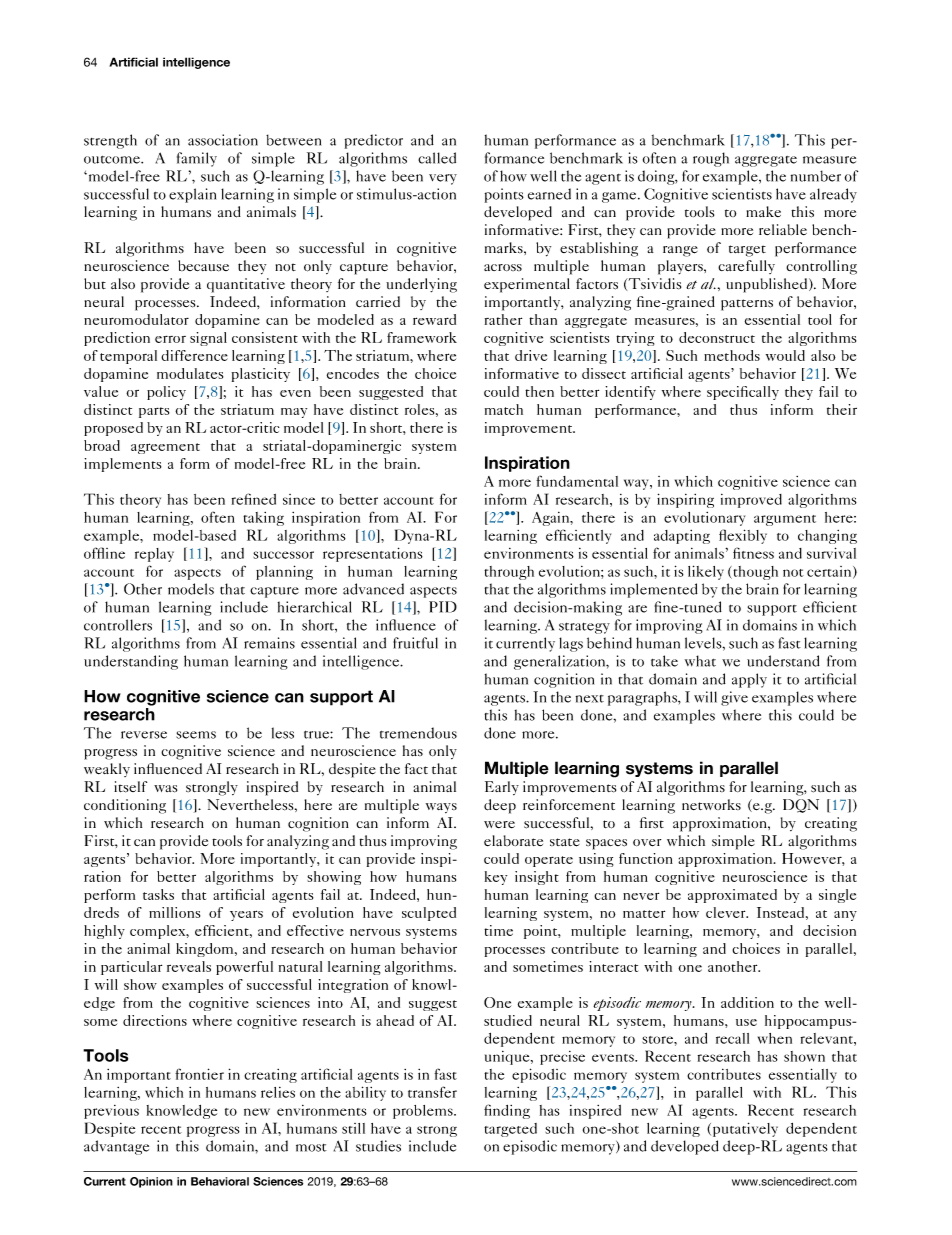 The height and width of the document is (1235, 952). Describe the element at coordinates (190, 373) in the document. I see `modulates` at that location.
